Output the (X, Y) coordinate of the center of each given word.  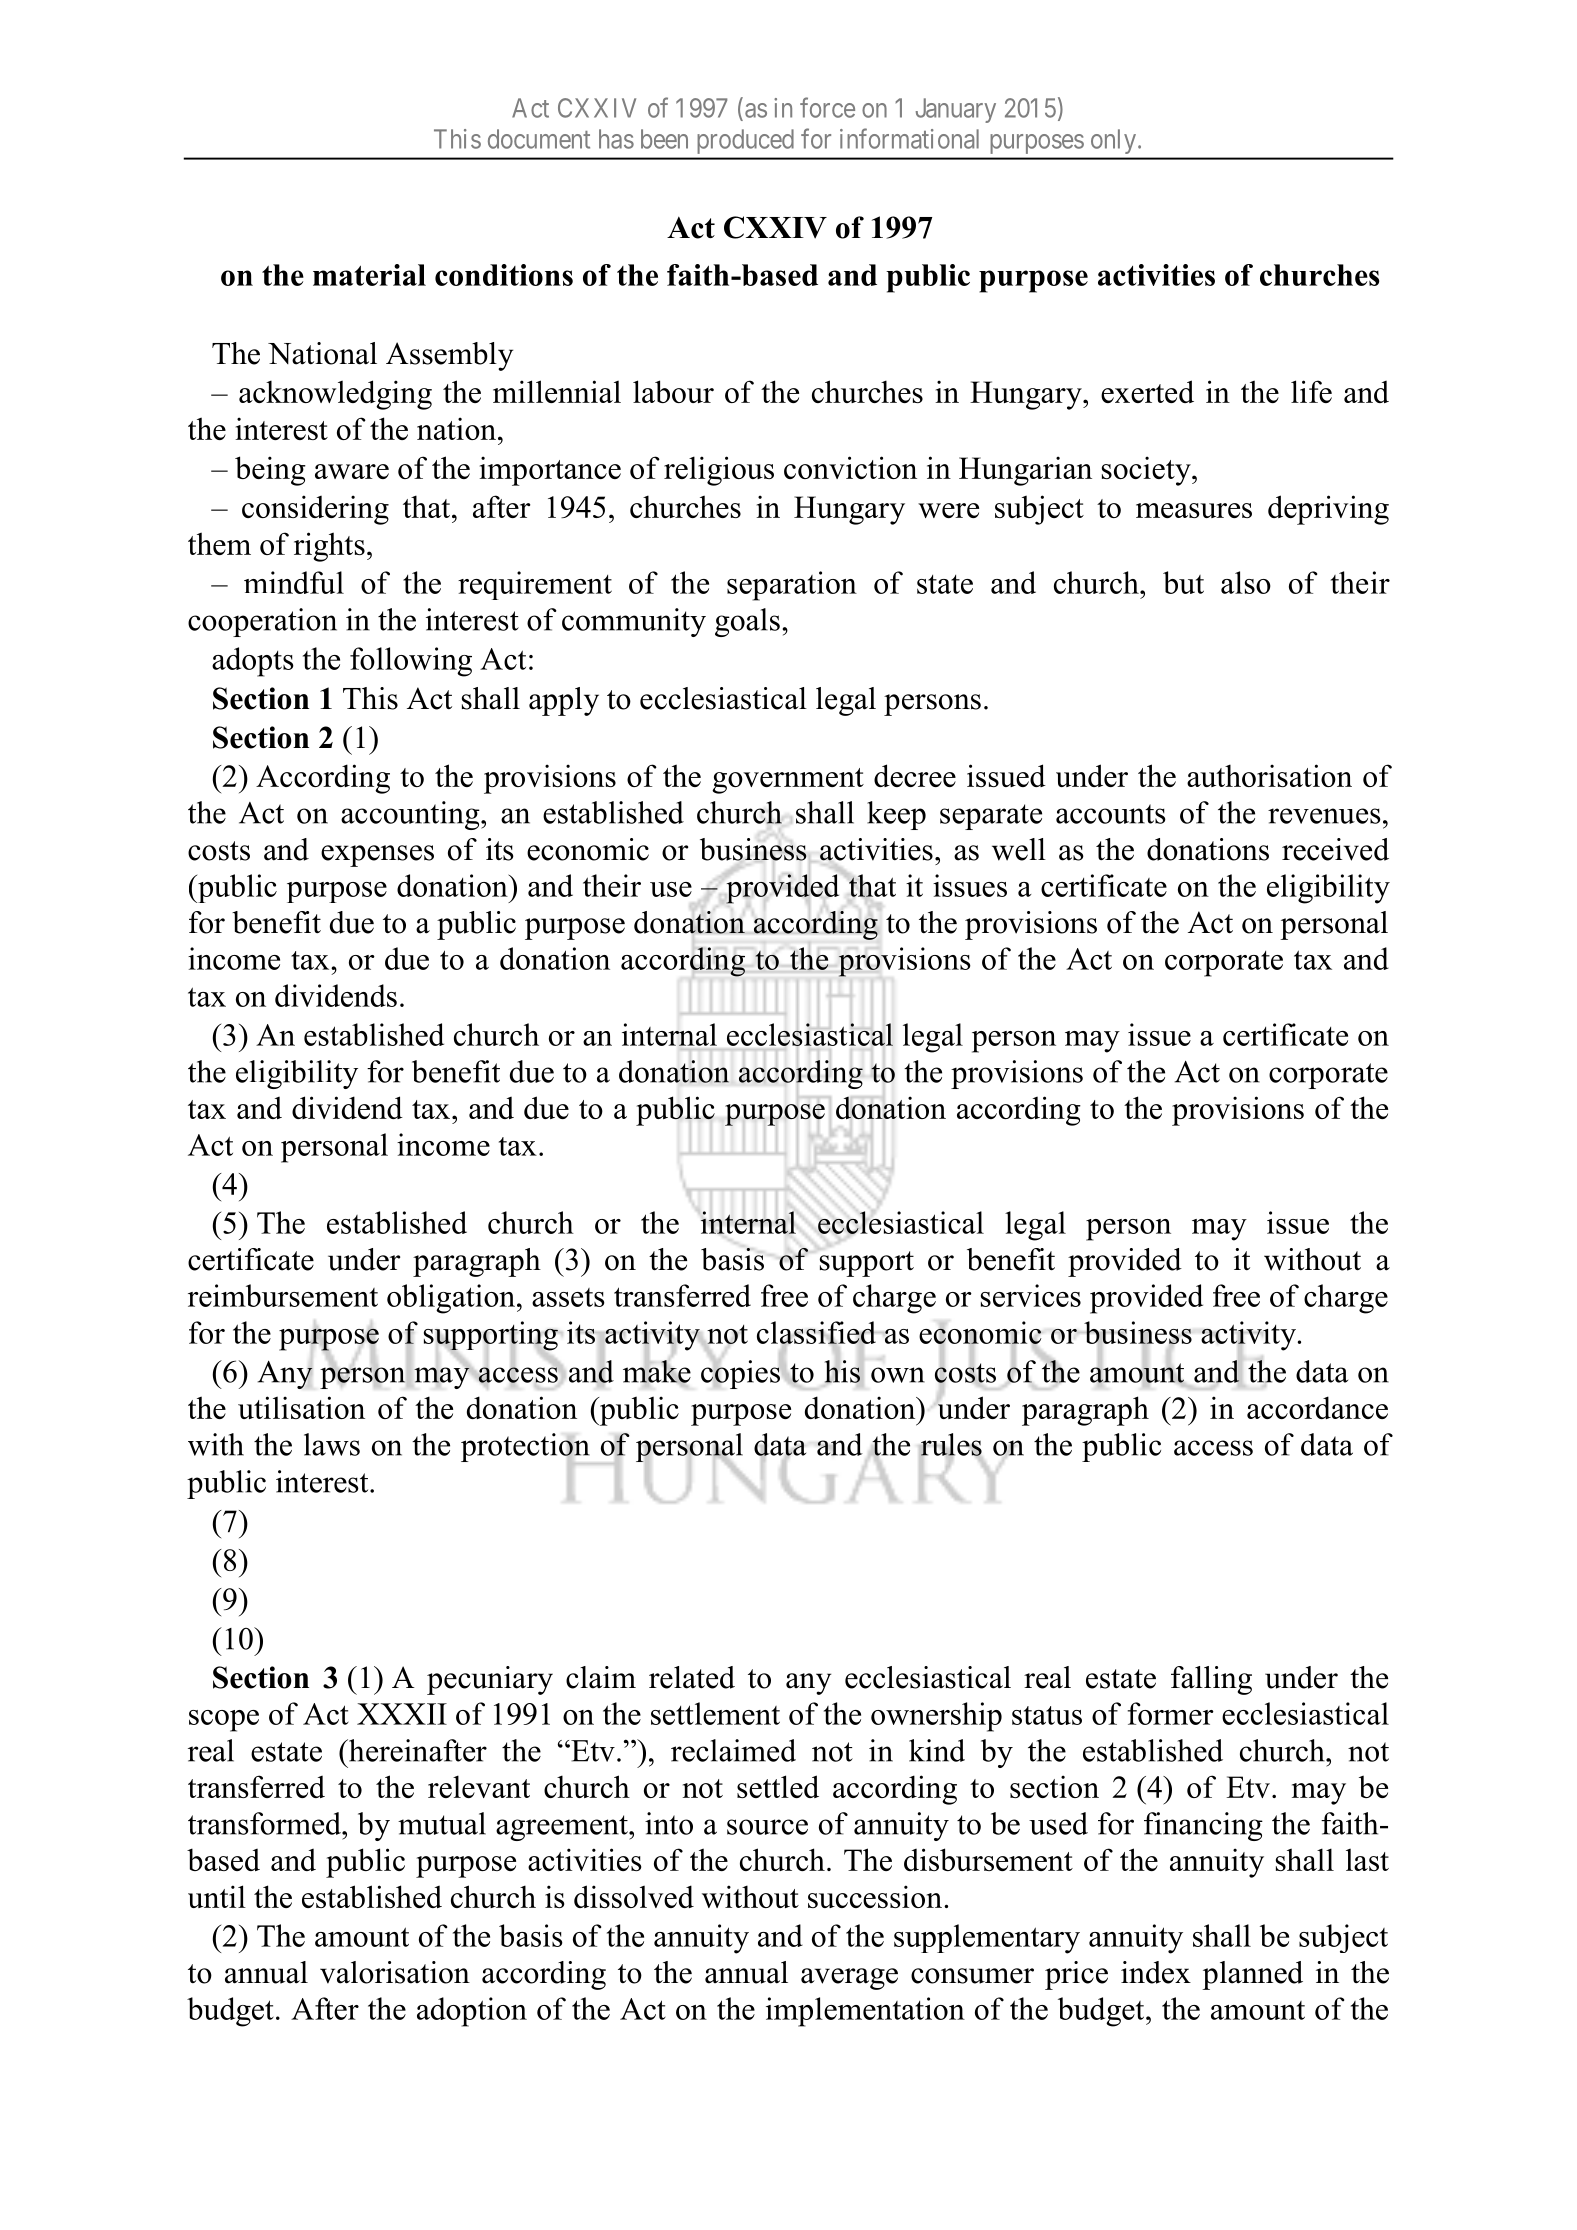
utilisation (301, 1407)
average (849, 1979)
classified (817, 1333)
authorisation (1269, 775)
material (369, 275)
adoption (472, 2012)
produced (745, 142)
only (1115, 142)
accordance (1317, 1407)
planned (1252, 1975)
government (788, 781)
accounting (411, 815)
